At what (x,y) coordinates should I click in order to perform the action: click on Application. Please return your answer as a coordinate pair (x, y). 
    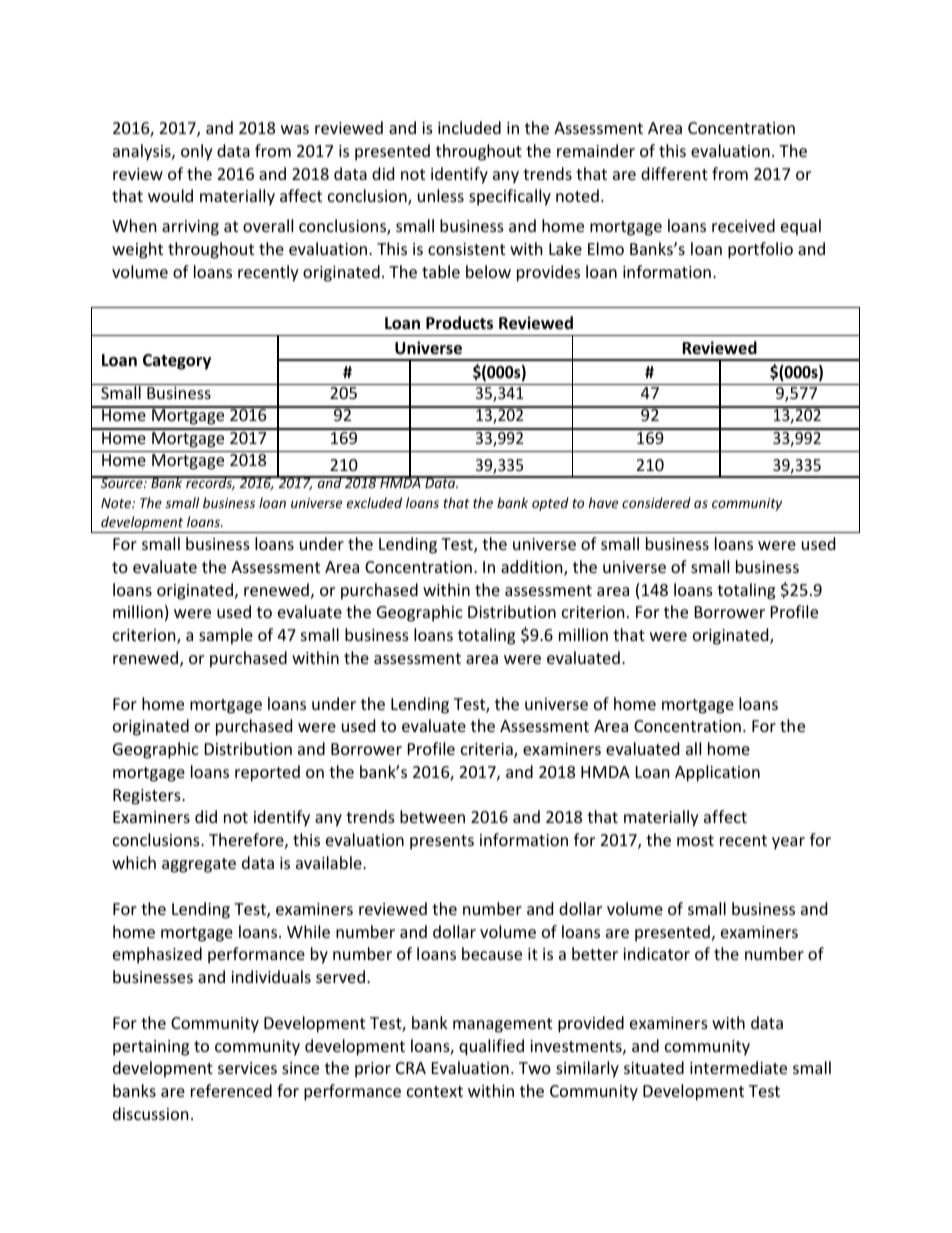
    Looking at the image, I should click on (717, 773).
